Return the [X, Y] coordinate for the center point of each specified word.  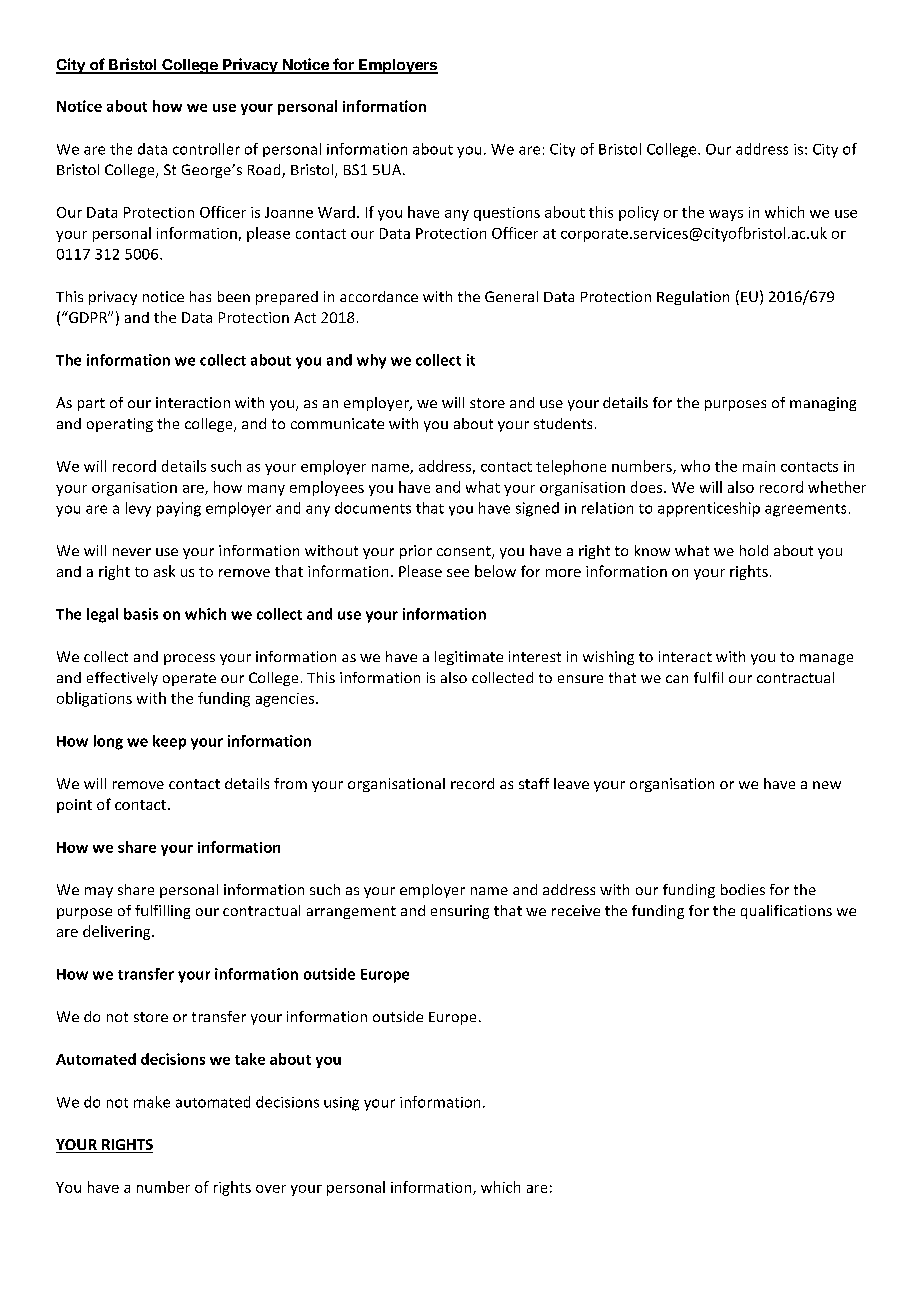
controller [206, 149]
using [341, 1104]
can [677, 679]
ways [726, 215]
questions [507, 214]
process [189, 659]
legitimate [469, 658]
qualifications [786, 912]
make [152, 1102]
